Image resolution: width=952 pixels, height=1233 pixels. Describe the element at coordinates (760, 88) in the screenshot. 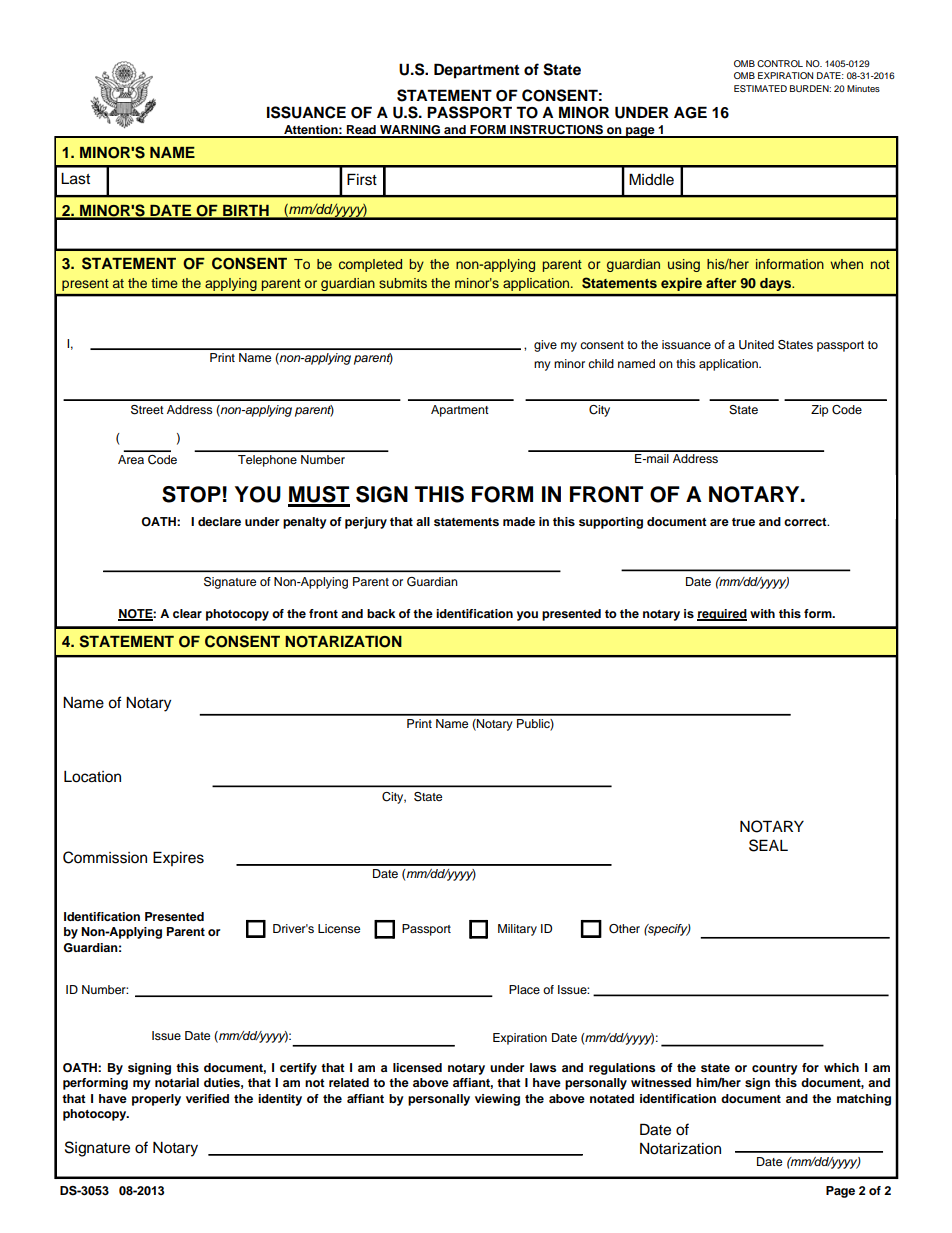

I see `ESTIMATED` at that location.
